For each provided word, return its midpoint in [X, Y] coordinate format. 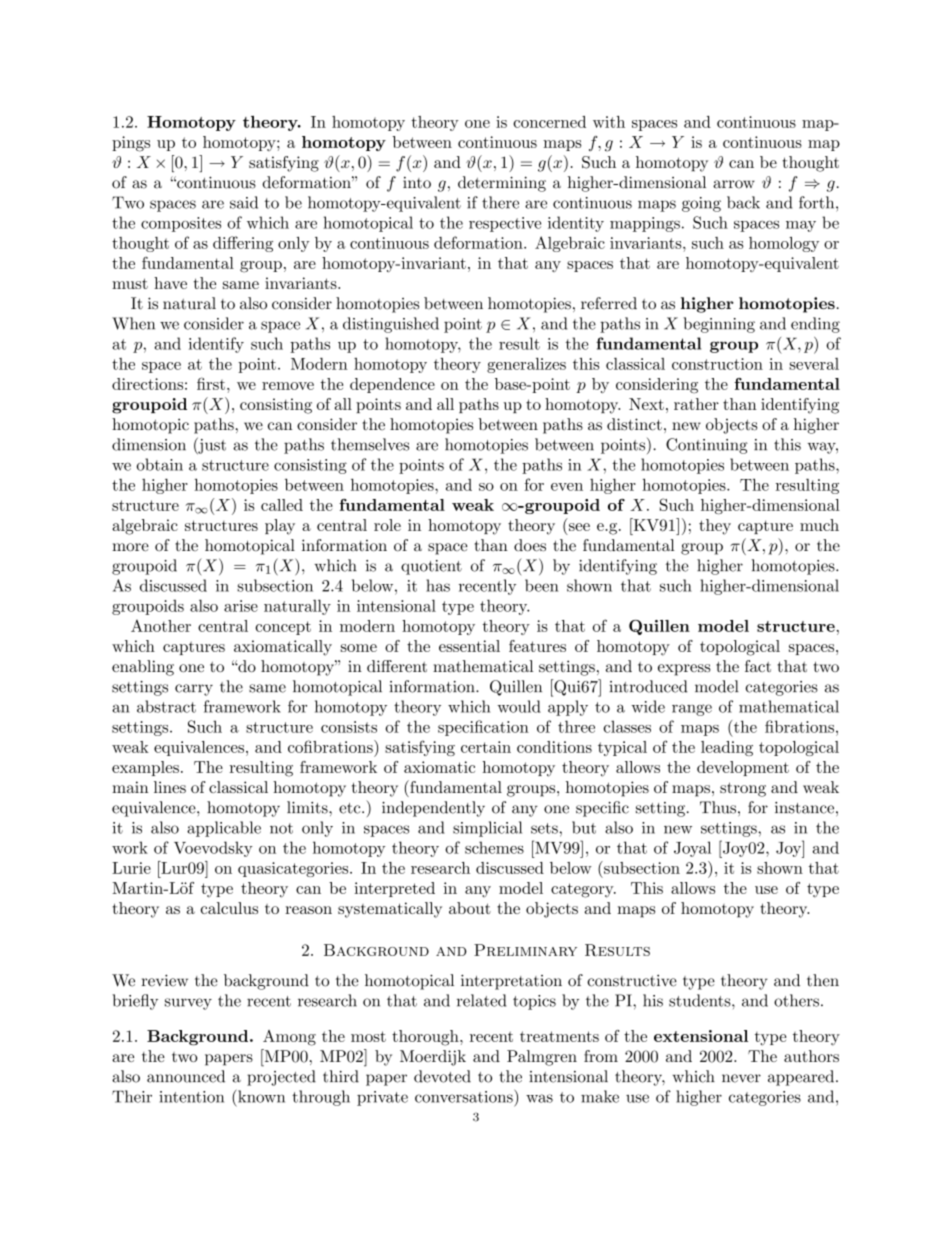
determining [502, 184]
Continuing [707, 446]
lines [170, 787]
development [743, 768]
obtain [160, 464]
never [741, 1078]
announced [186, 1076]
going [701, 204]
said [244, 202]
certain [486, 747]
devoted [442, 1076]
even [567, 487]
